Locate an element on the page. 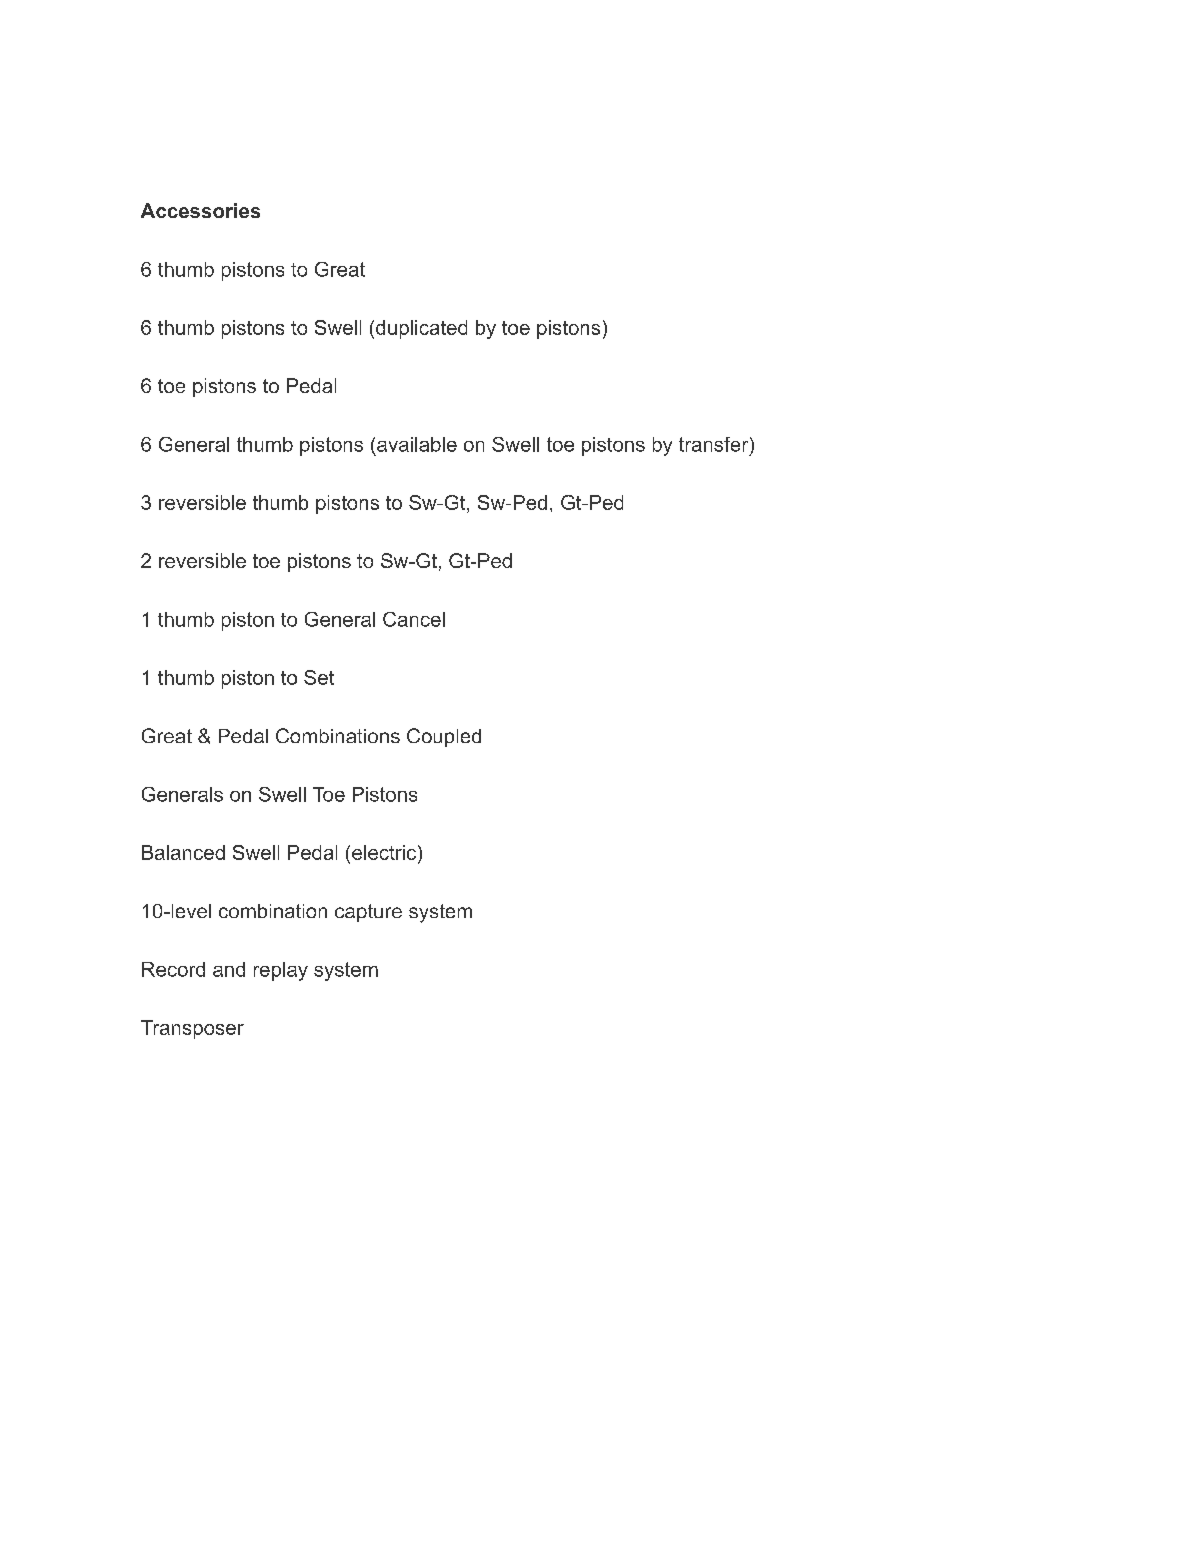 Image resolution: width=1195 pixels, height=1546 pixels. Coupled is located at coordinates (444, 737).
